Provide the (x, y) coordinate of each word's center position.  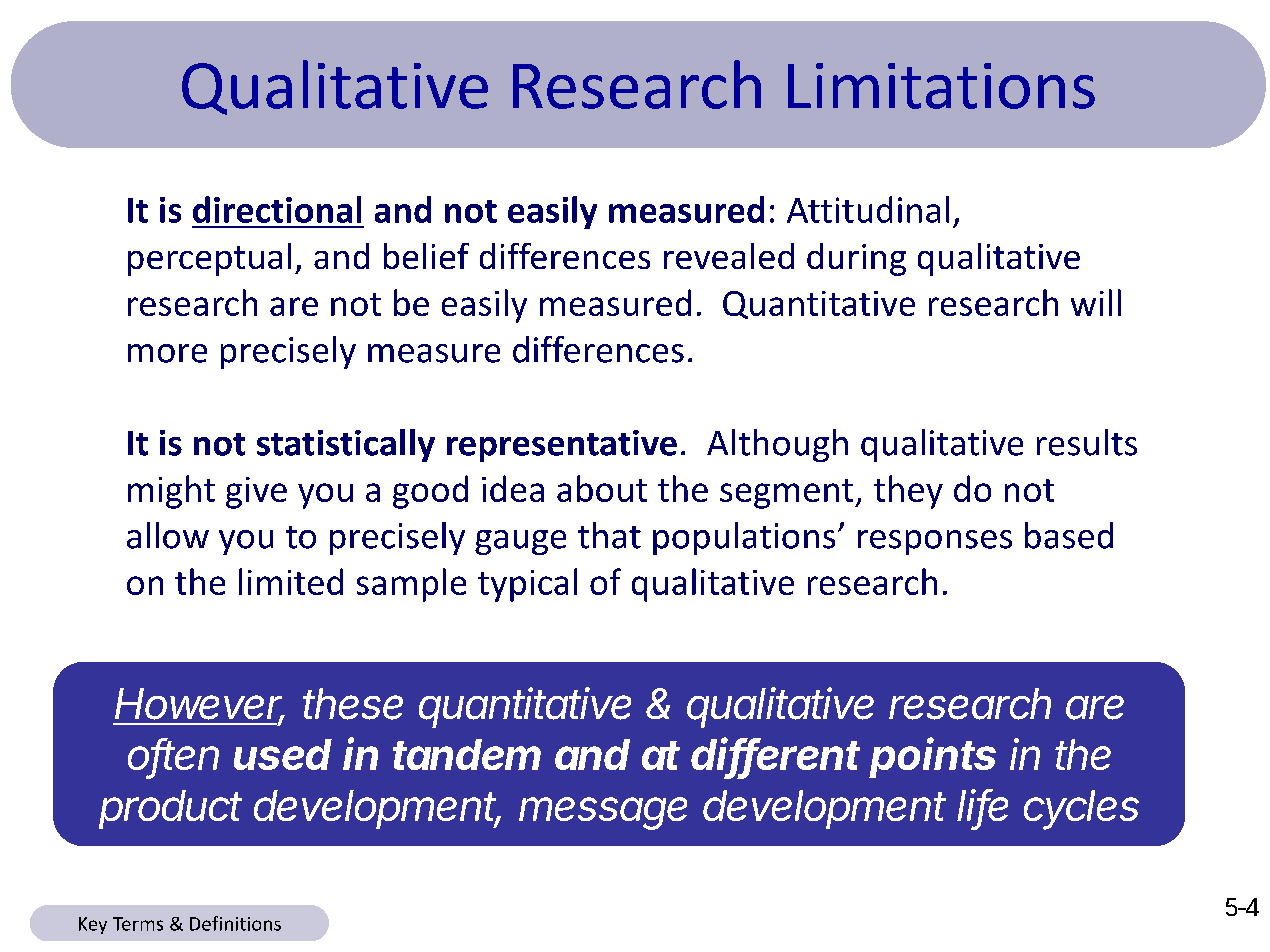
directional (277, 209)
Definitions (235, 923)
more (167, 353)
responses (935, 542)
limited (291, 581)
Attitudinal (868, 209)
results (1087, 442)
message (603, 813)
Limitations (941, 86)
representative (562, 446)
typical (527, 585)
